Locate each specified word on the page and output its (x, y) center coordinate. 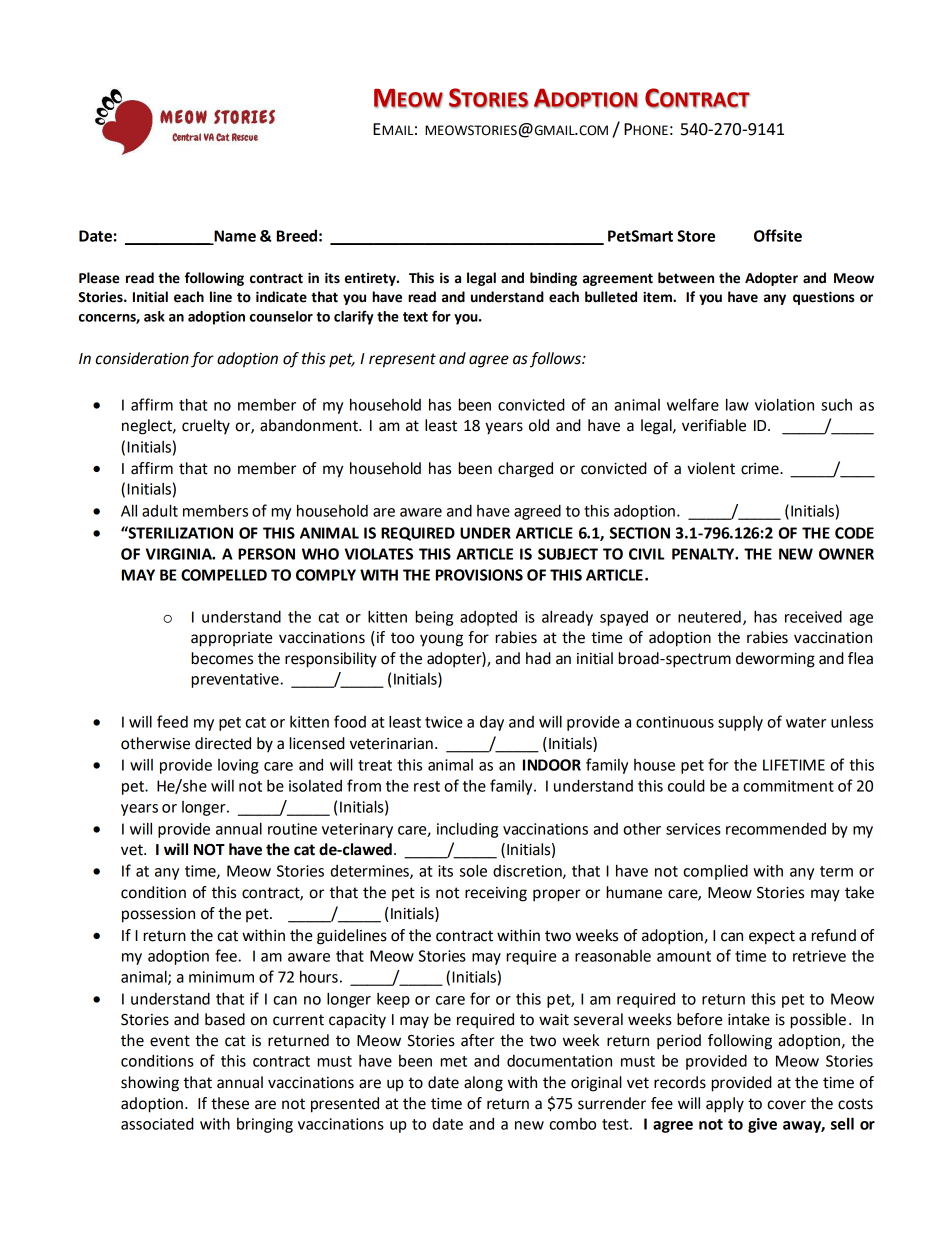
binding (553, 279)
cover (786, 1105)
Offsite (778, 235)
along (483, 1084)
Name (234, 237)
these (230, 1103)
